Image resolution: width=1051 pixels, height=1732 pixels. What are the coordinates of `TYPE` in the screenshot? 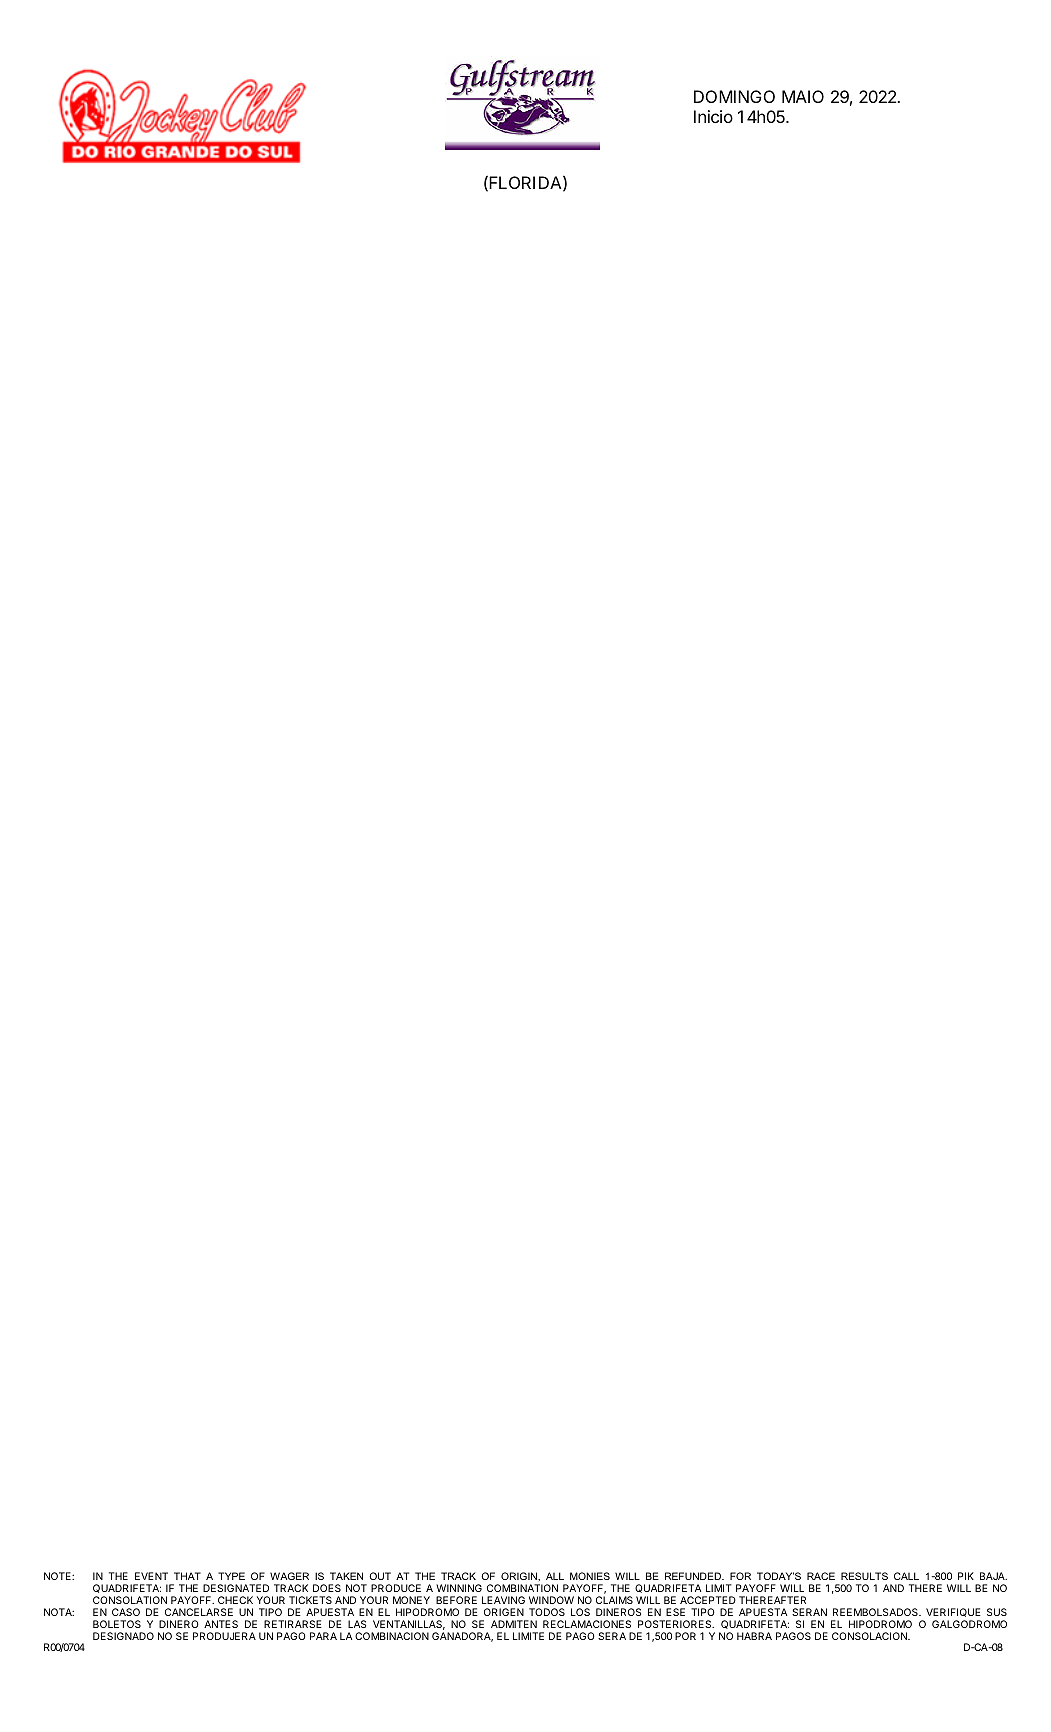 It's located at (231, 1576).
